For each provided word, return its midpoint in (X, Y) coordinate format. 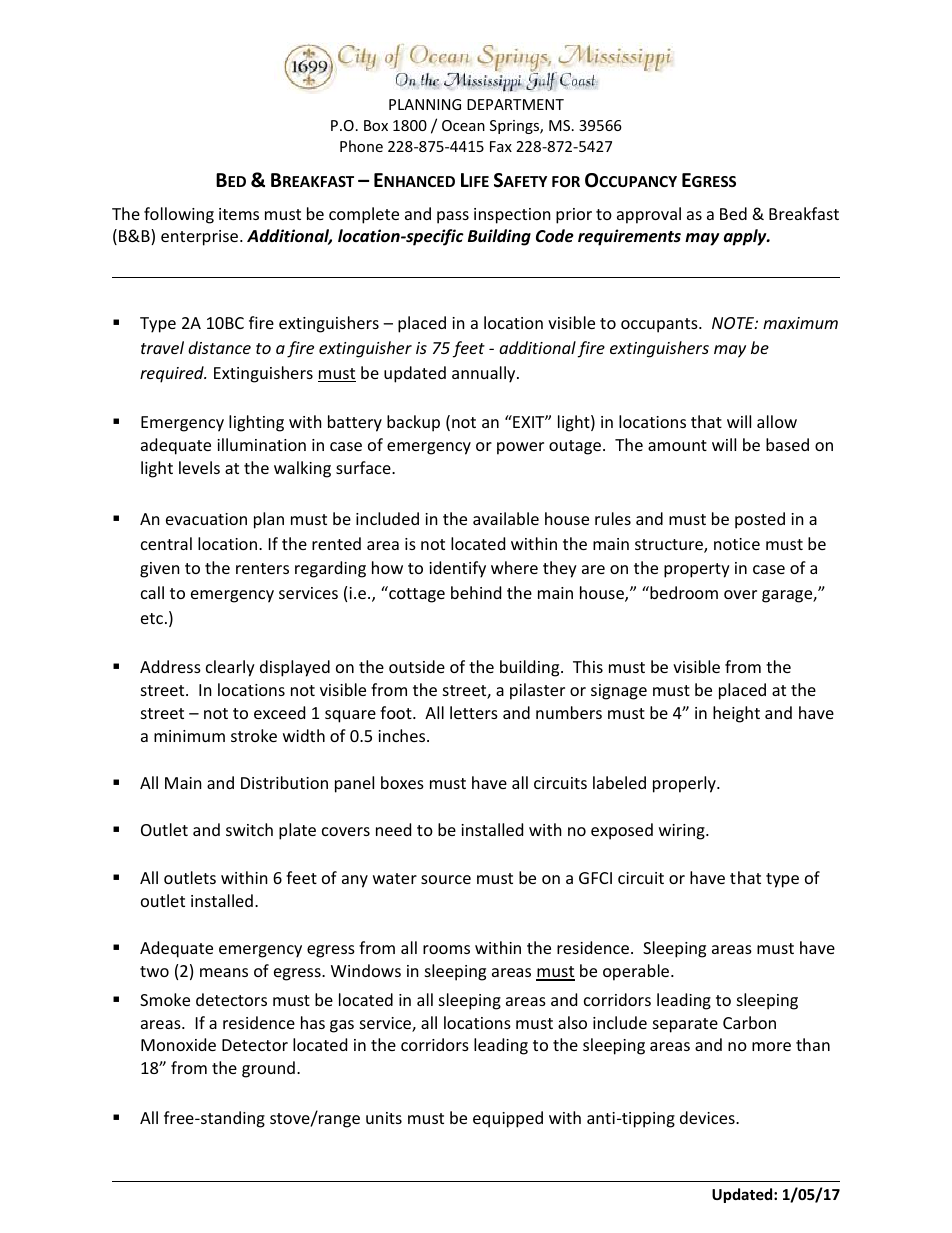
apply (746, 237)
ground (268, 1069)
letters (474, 712)
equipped (508, 1119)
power (520, 448)
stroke (254, 735)
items (239, 214)
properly (685, 784)
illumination (261, 444)
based (787, 444)
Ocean (463, 125)
